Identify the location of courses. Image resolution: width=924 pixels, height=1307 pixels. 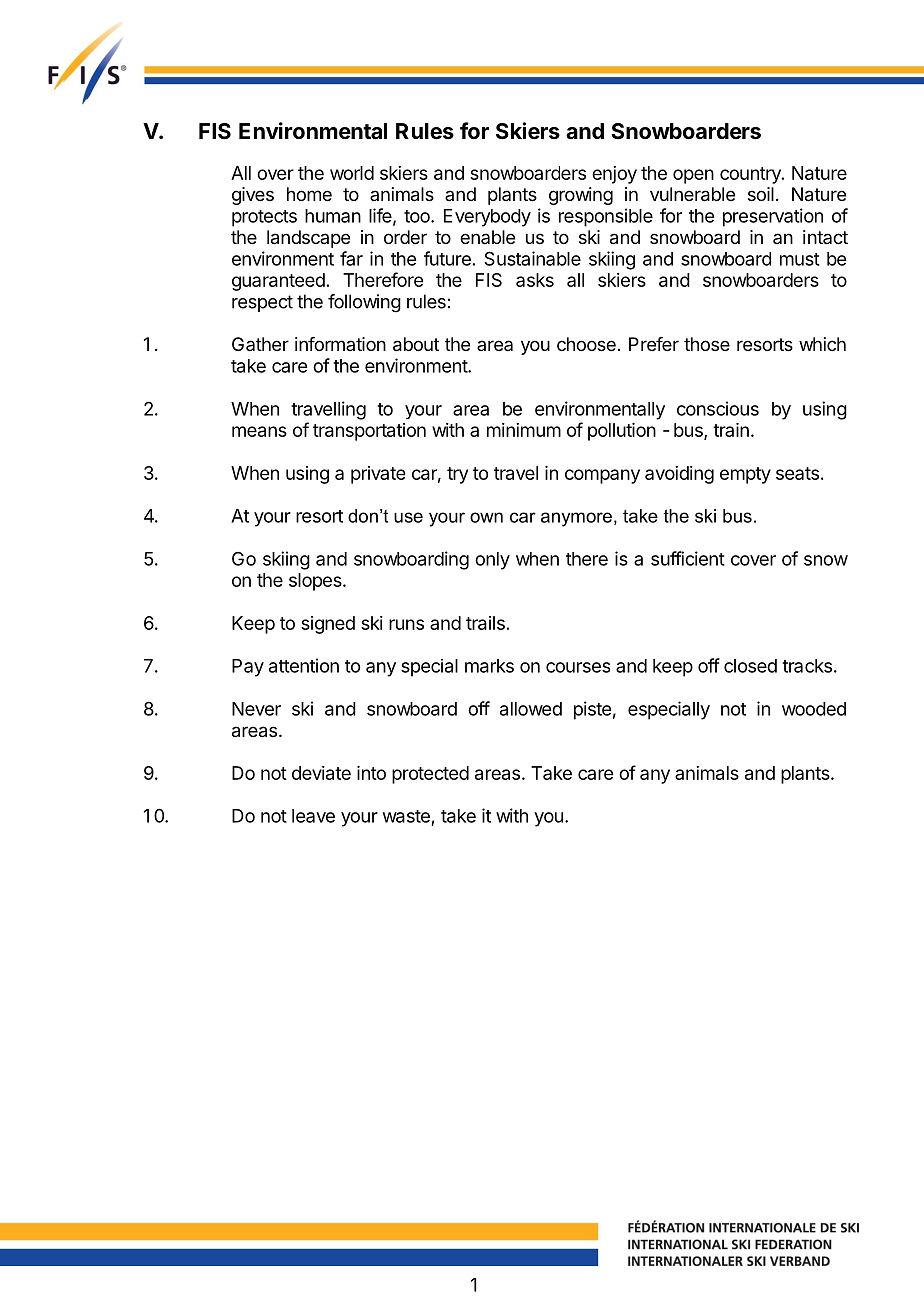
(578, 667).
